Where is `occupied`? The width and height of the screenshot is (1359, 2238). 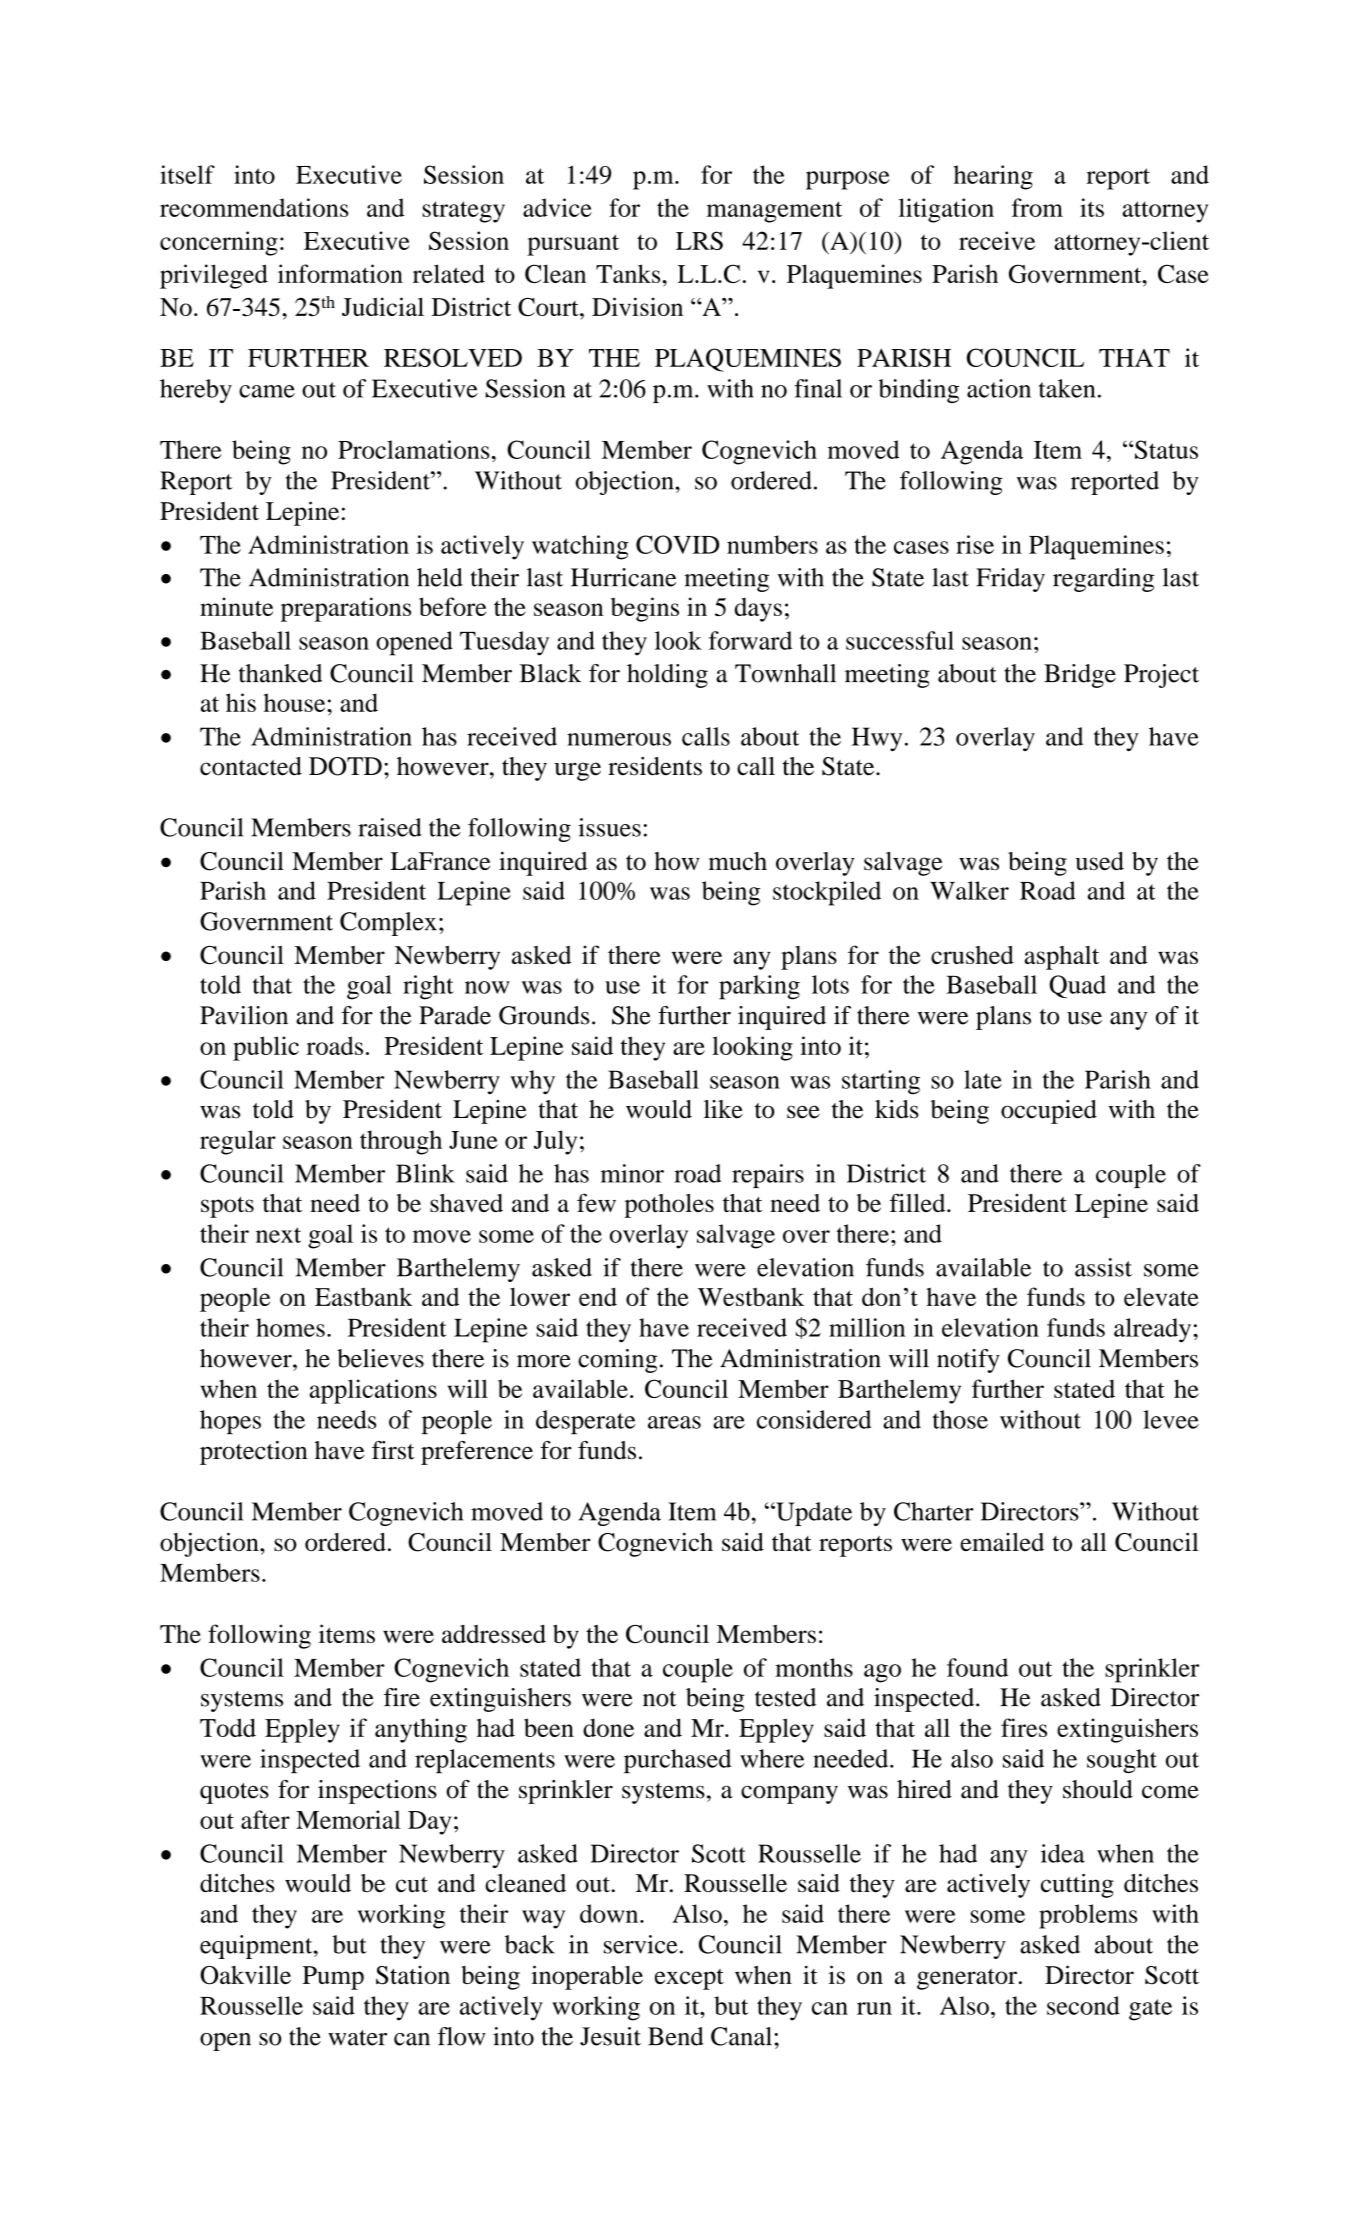
occupied is located at coordinates (1049, 1112).
